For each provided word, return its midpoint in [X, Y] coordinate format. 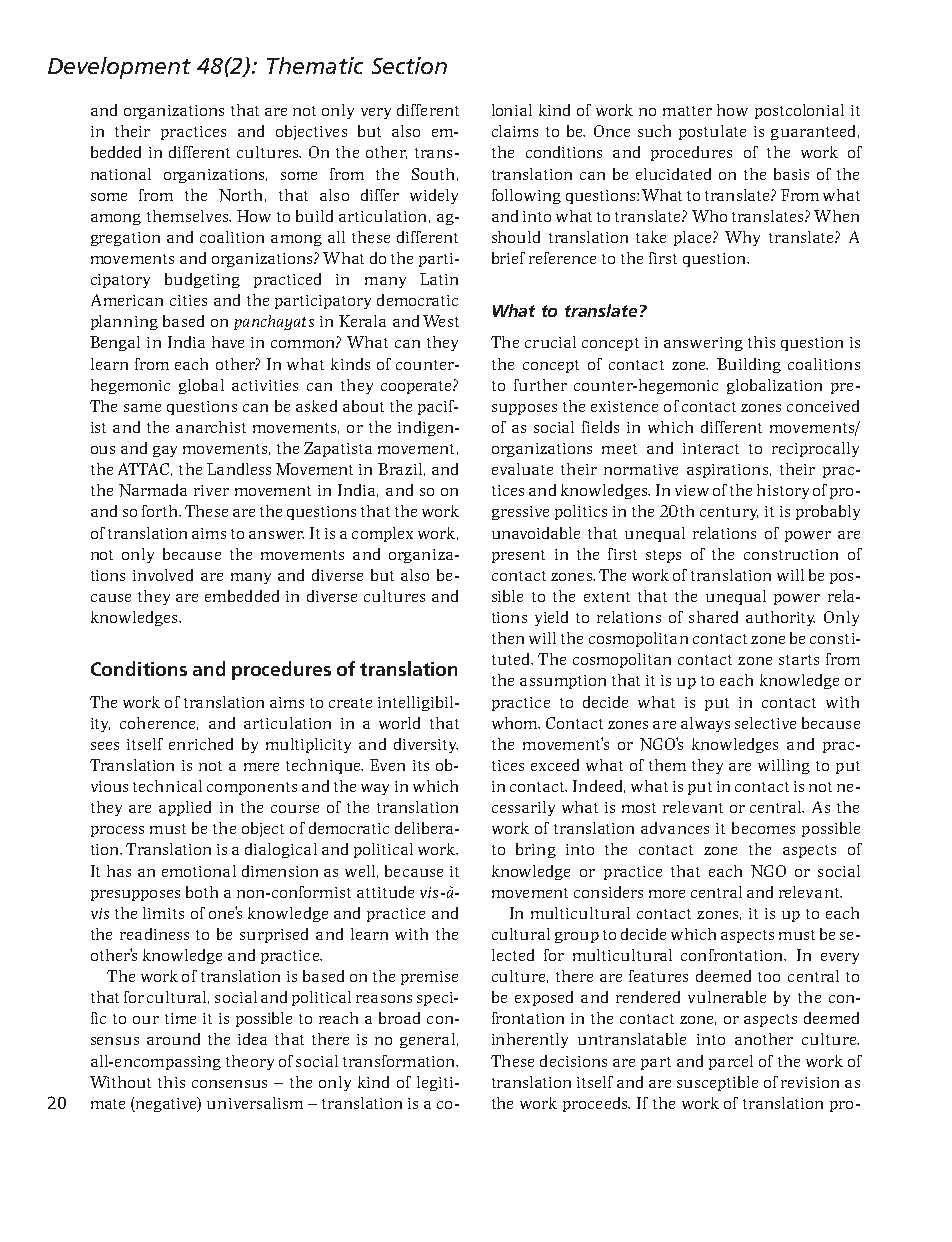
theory [250, 1062]
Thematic [315, 65]
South [433, 174]
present [518, 556]
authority [780, 618]
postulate [712, 132]
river [211, 490]
